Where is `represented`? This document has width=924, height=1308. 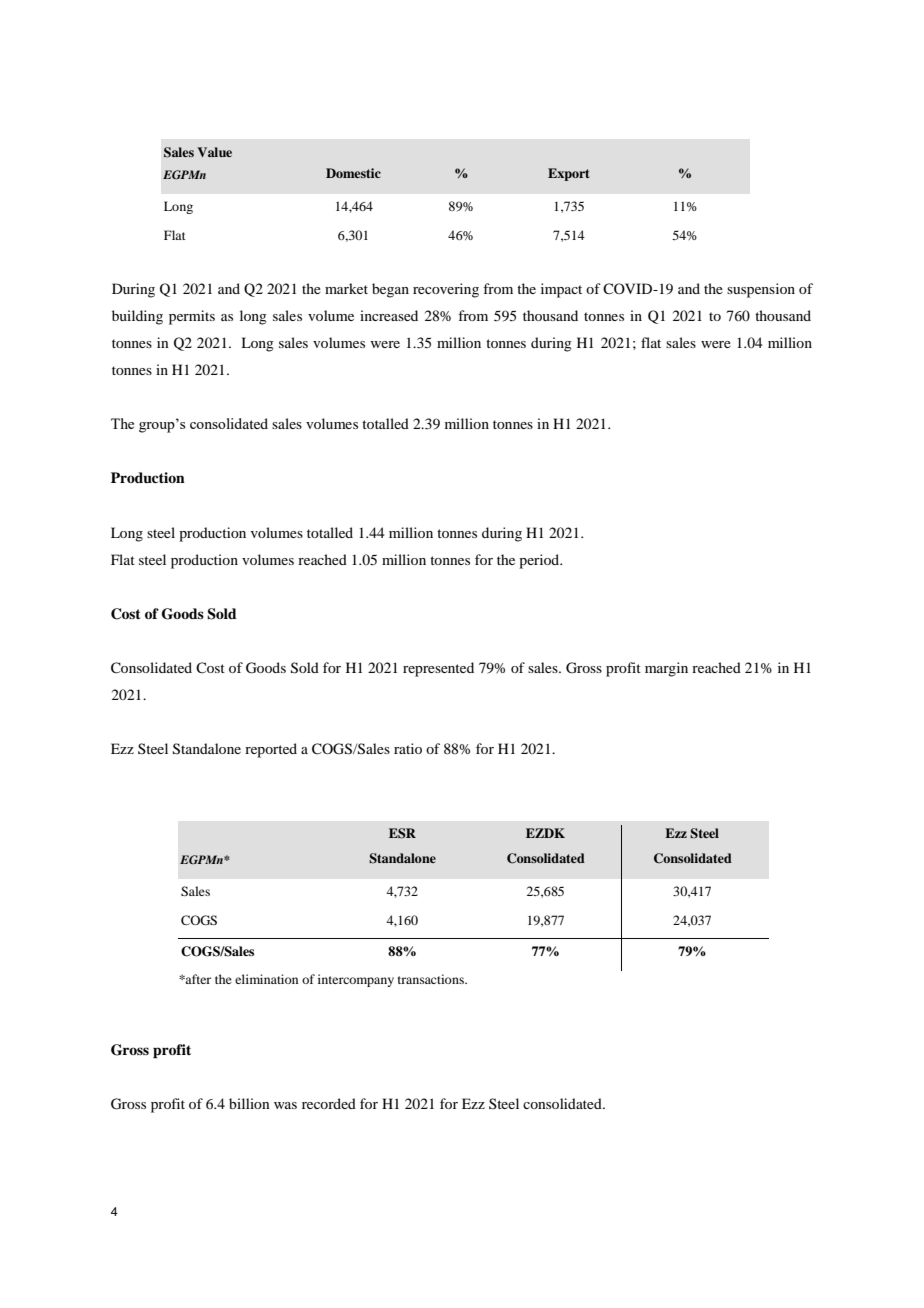 represented is located at coordinates (438, 669).
